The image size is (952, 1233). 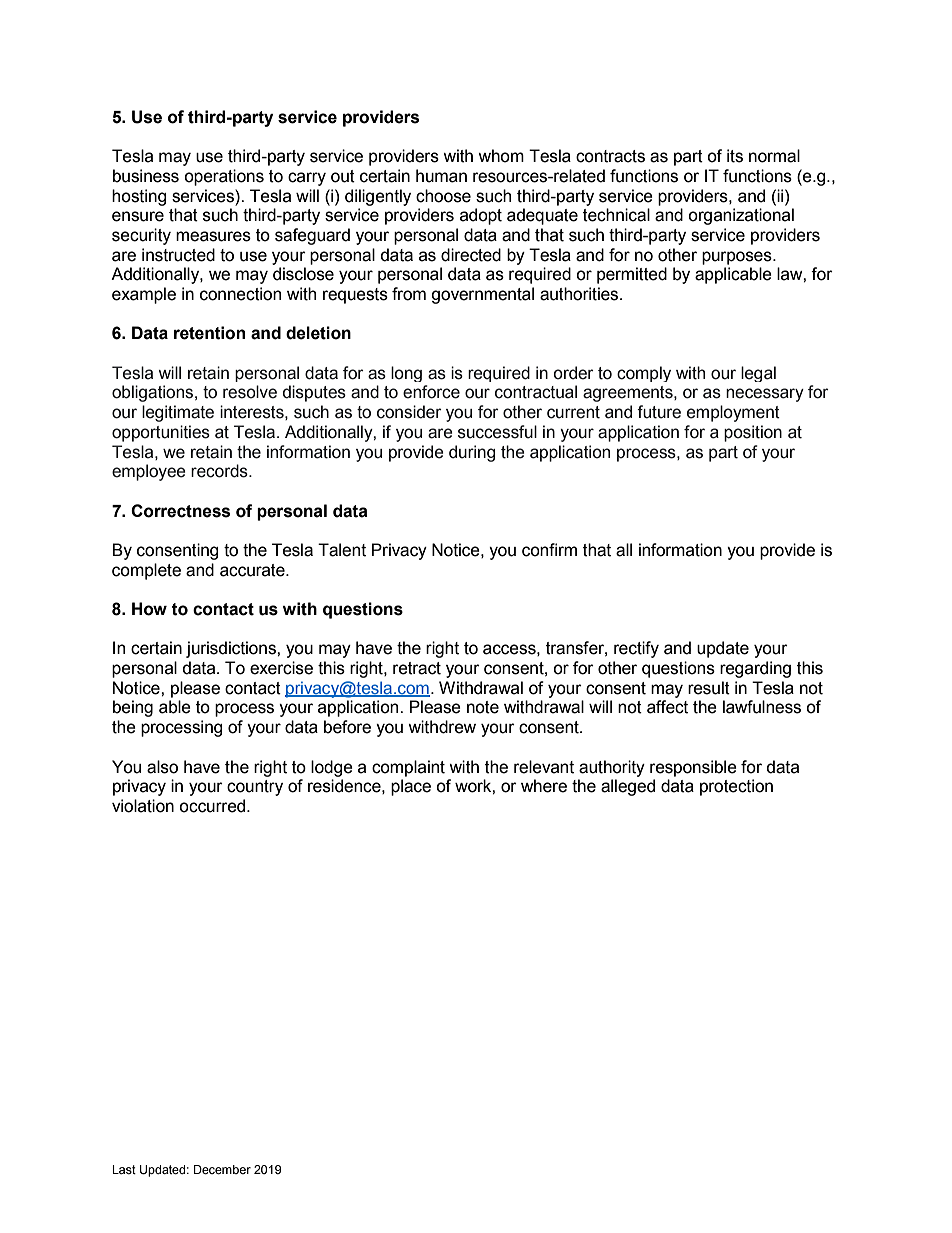 I want to click on choose, so click(x=443, y=196).
